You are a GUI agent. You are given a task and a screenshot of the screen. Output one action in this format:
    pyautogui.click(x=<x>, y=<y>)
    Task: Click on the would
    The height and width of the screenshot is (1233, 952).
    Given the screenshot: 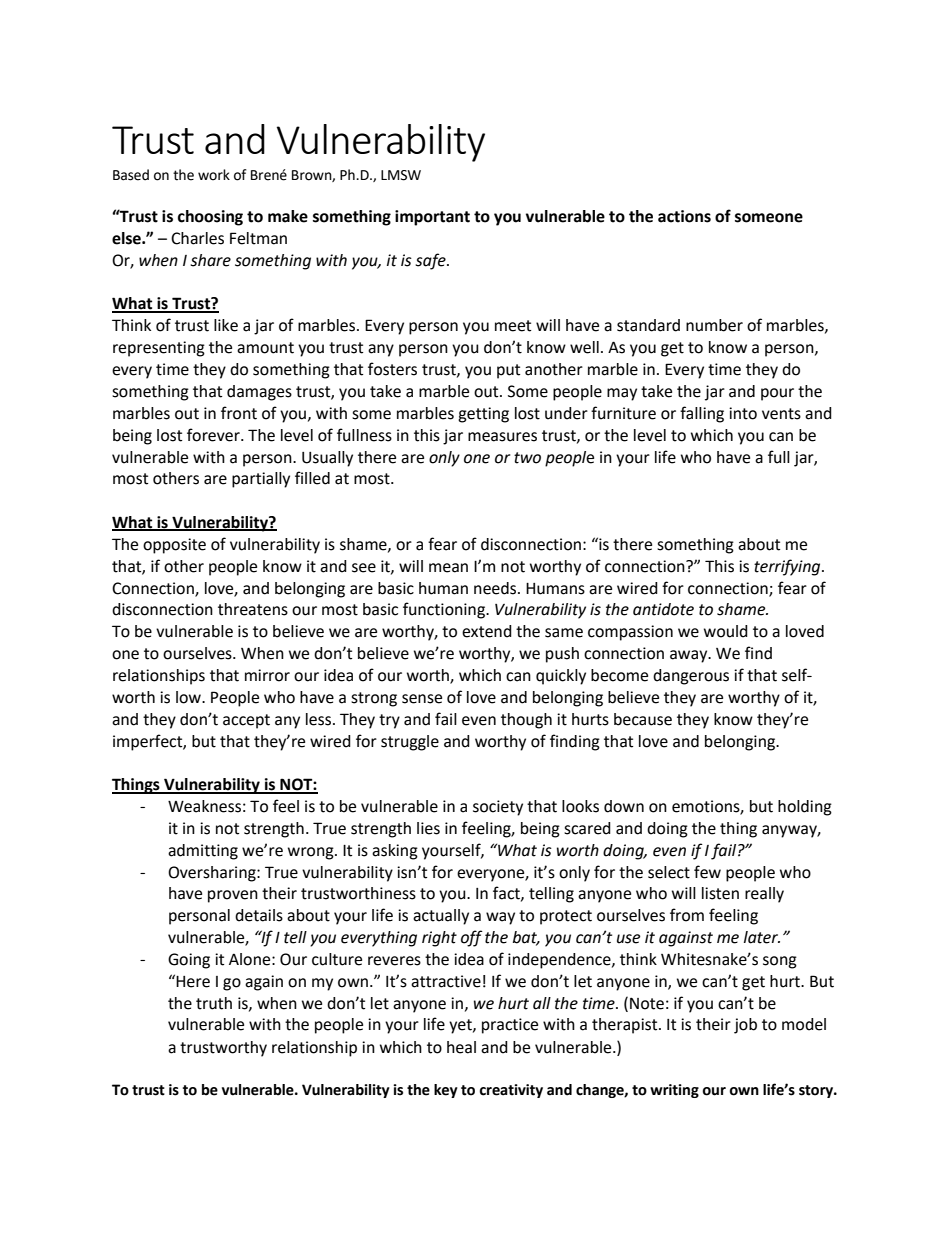 What is the action you would take?
    pyautogui.click(x=726, y=631)
